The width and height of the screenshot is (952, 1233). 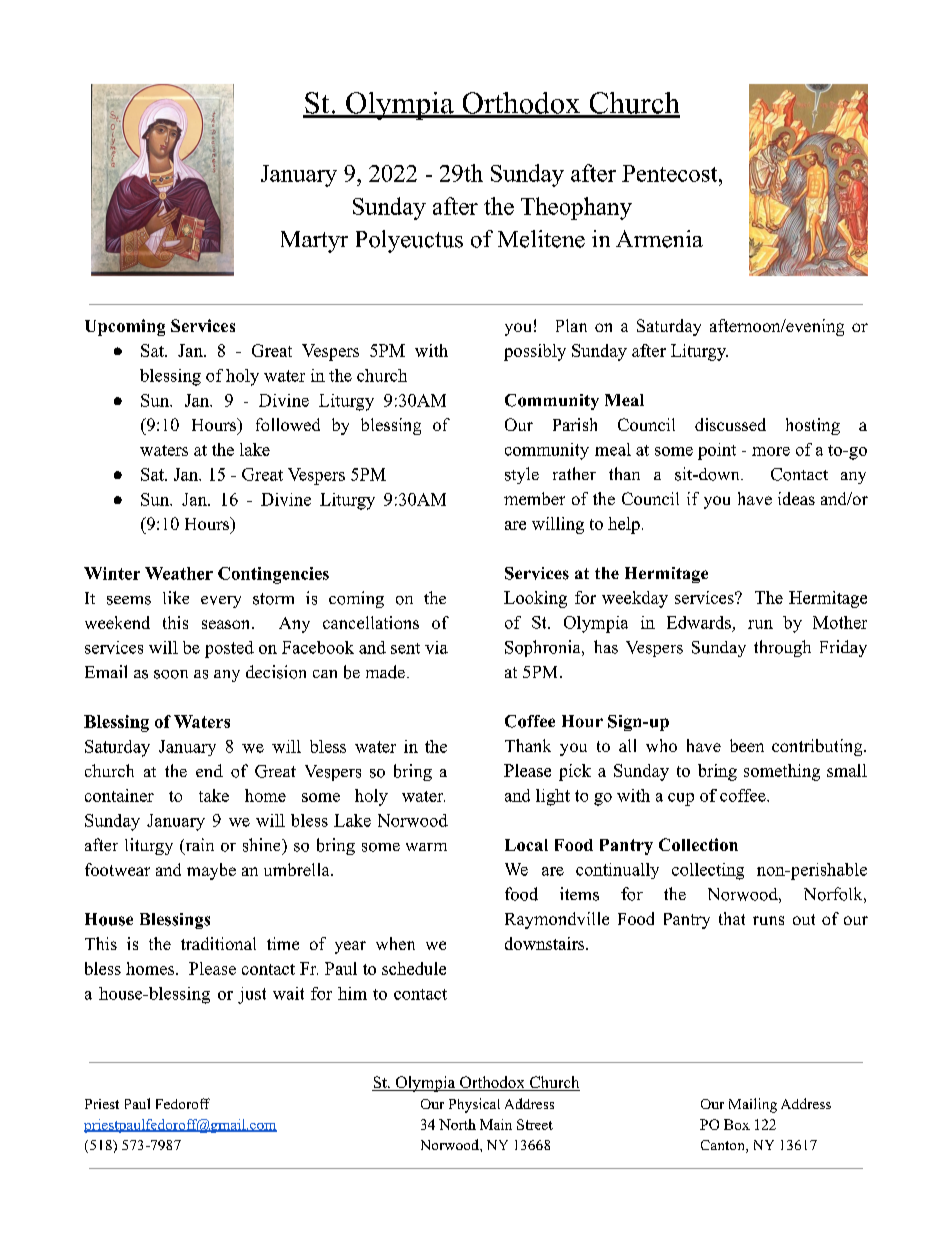 What do you see at coordinates (252, 995) in the screenshot?
I see `just` at bounding box center [252, 995].
